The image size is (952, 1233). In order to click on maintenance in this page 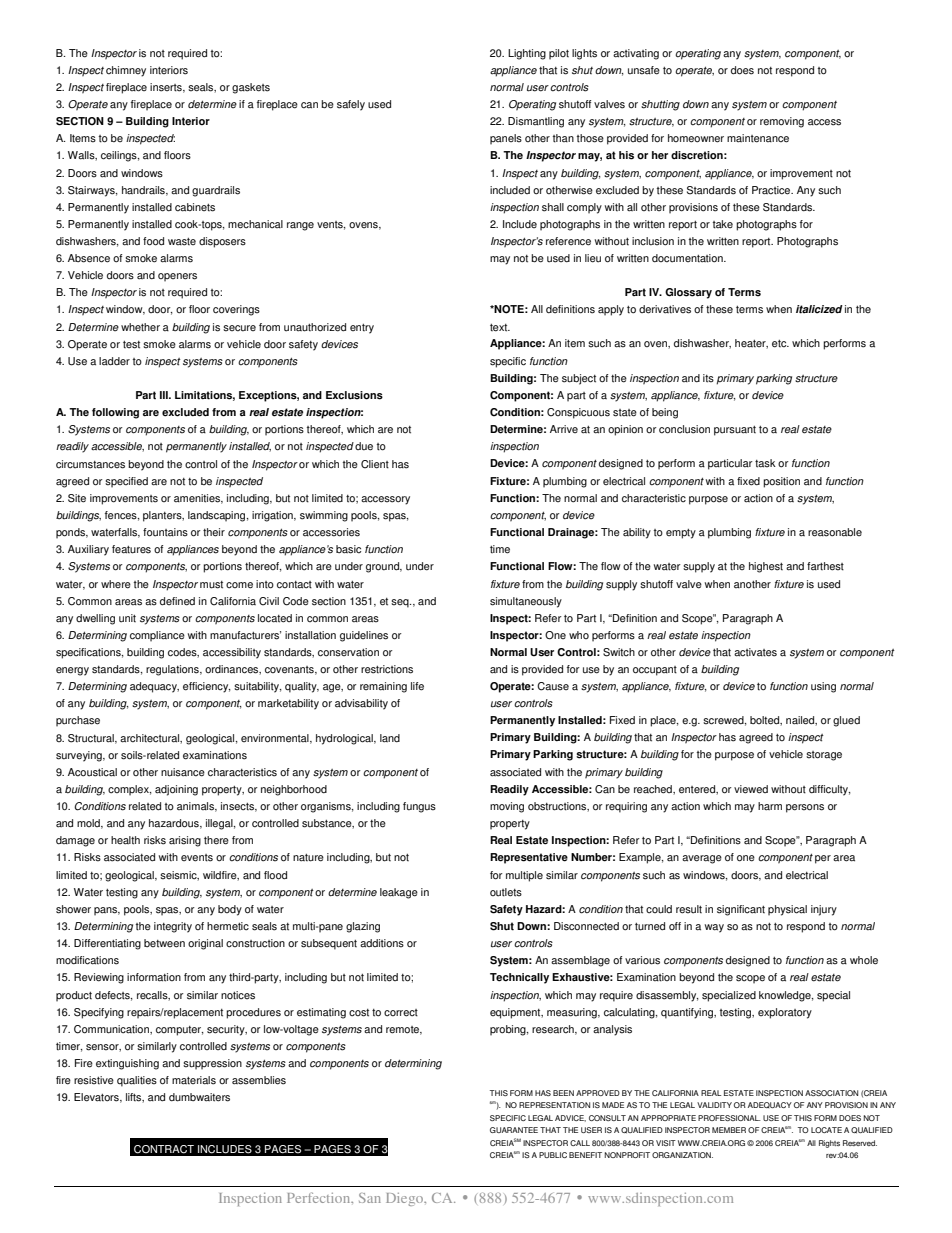, I will do `click(758, 138)`.
